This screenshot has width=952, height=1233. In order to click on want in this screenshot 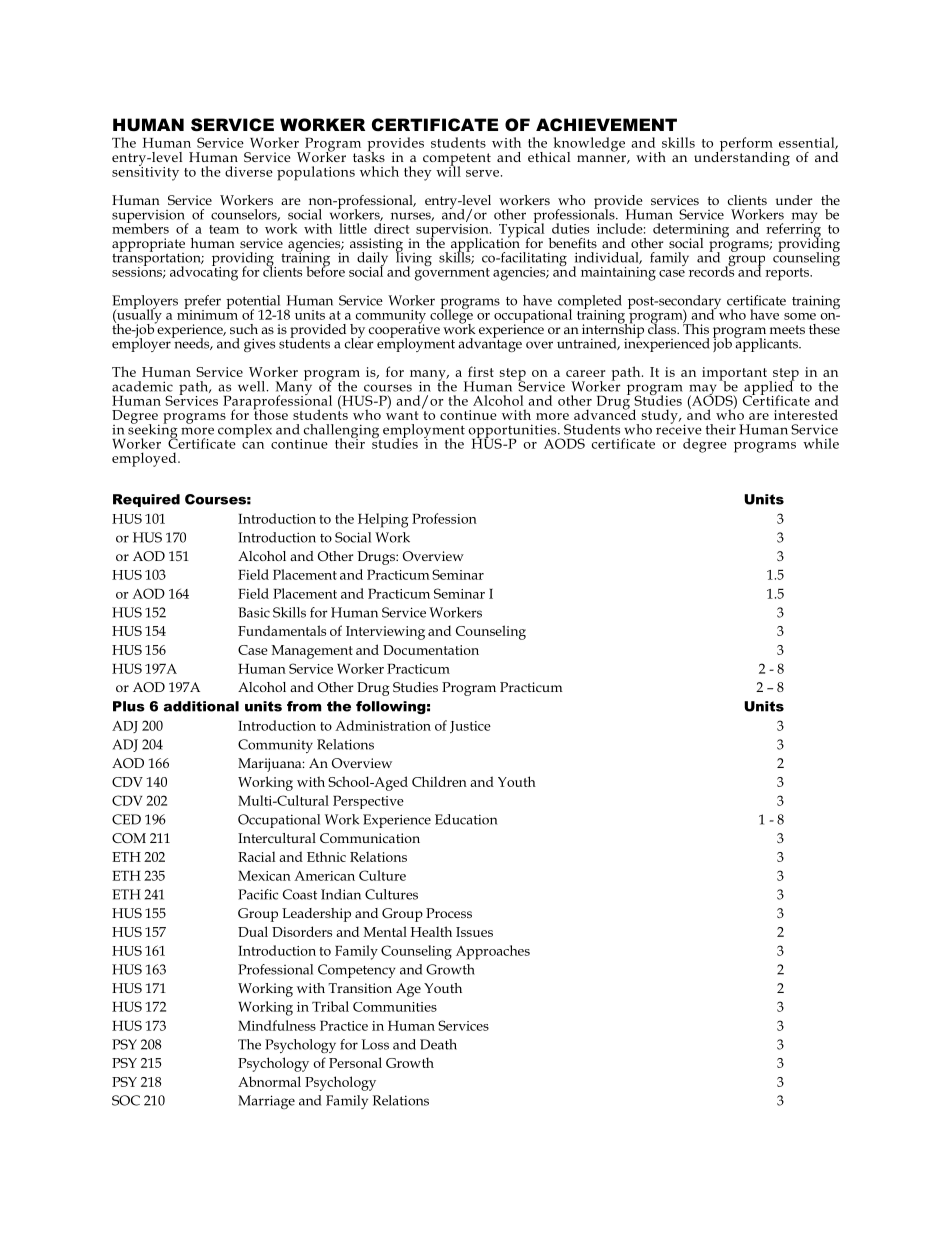, I will do `click(402, 415)`.
